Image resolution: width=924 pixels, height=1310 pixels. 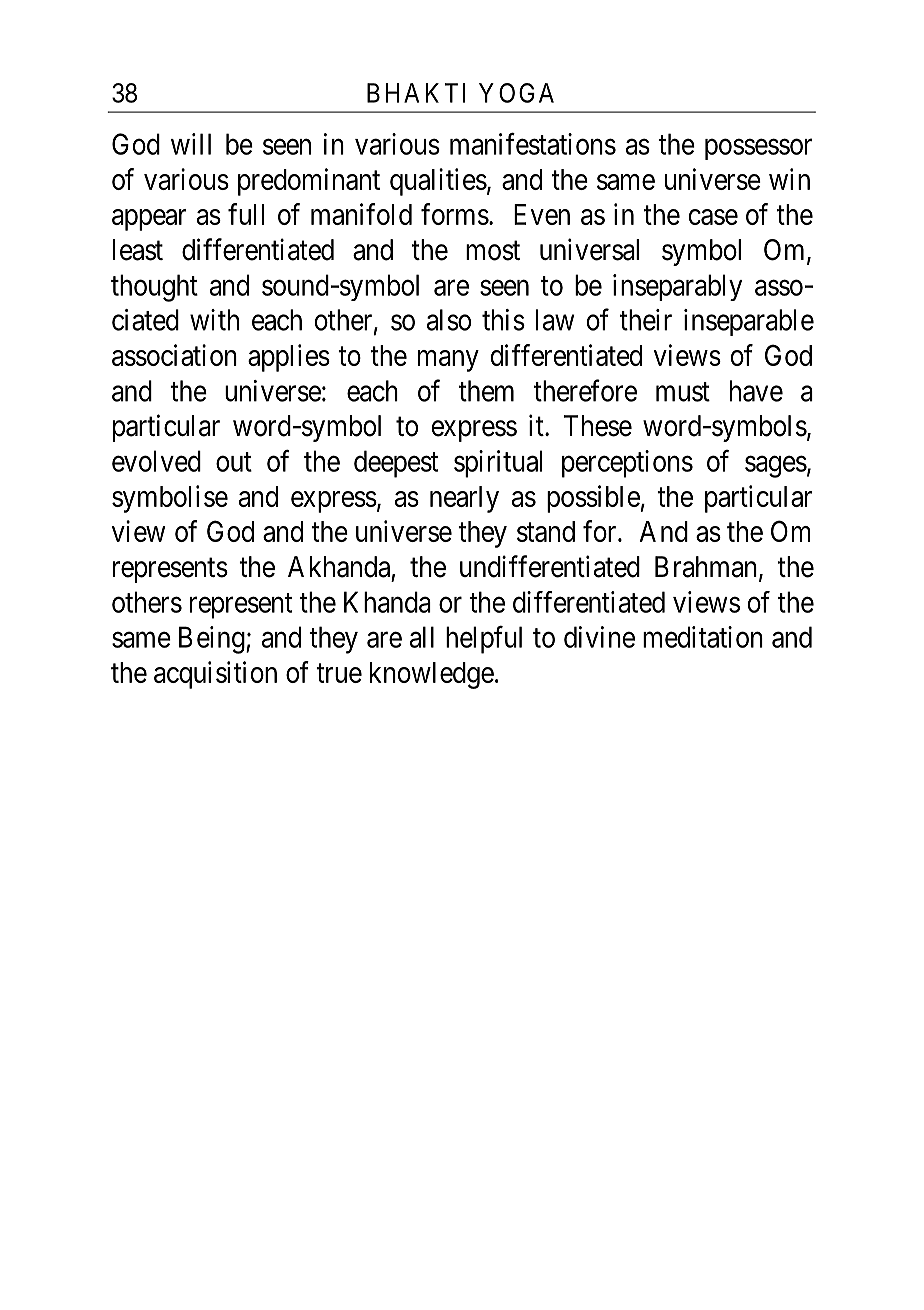 What do you see at coordinates (703, 637) in the screenshot?
I see `meditation` at bounding box center [703, 637].
